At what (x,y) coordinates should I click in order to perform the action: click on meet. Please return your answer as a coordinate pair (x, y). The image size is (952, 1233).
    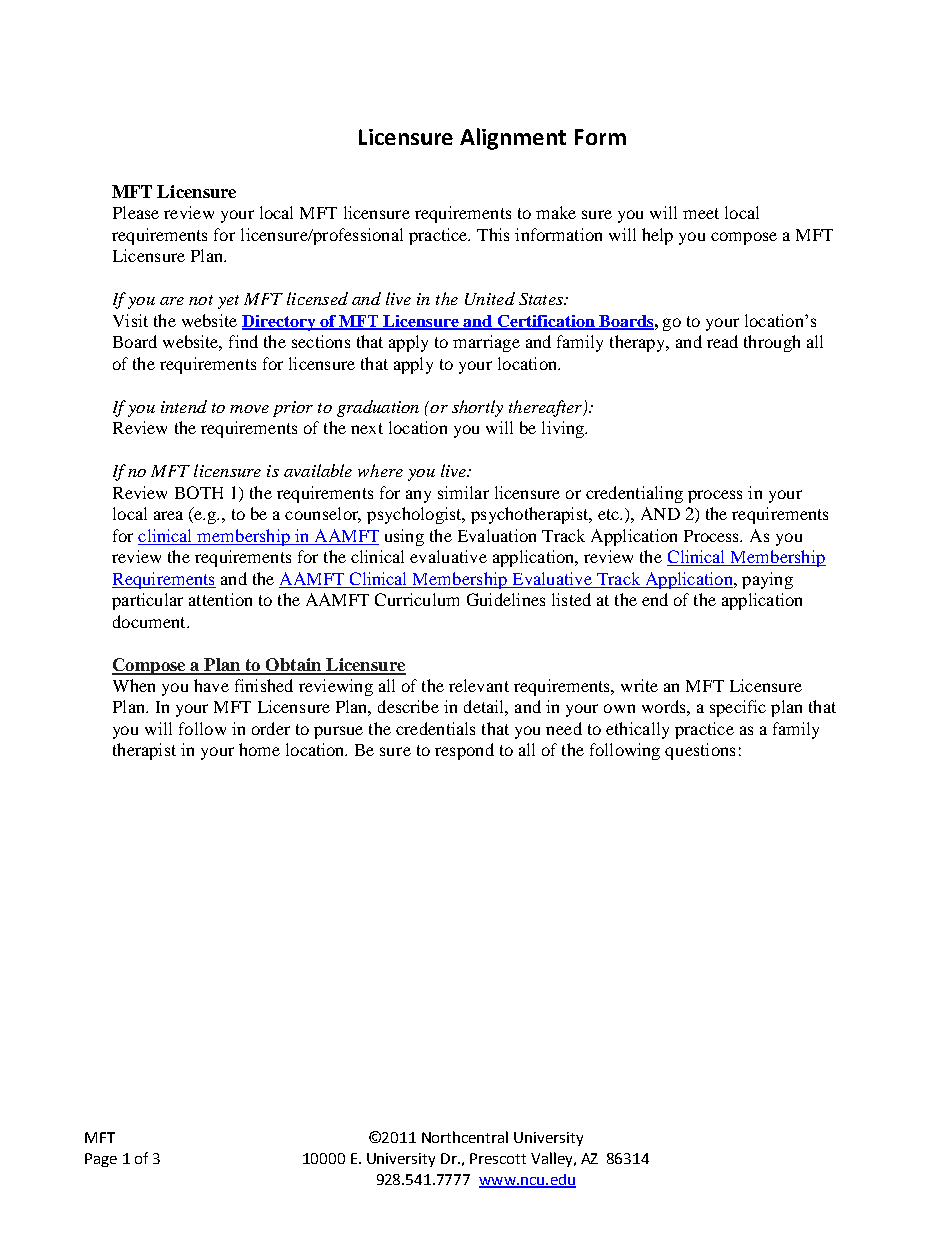
    Looking at the image, I should click on (701, 213).
